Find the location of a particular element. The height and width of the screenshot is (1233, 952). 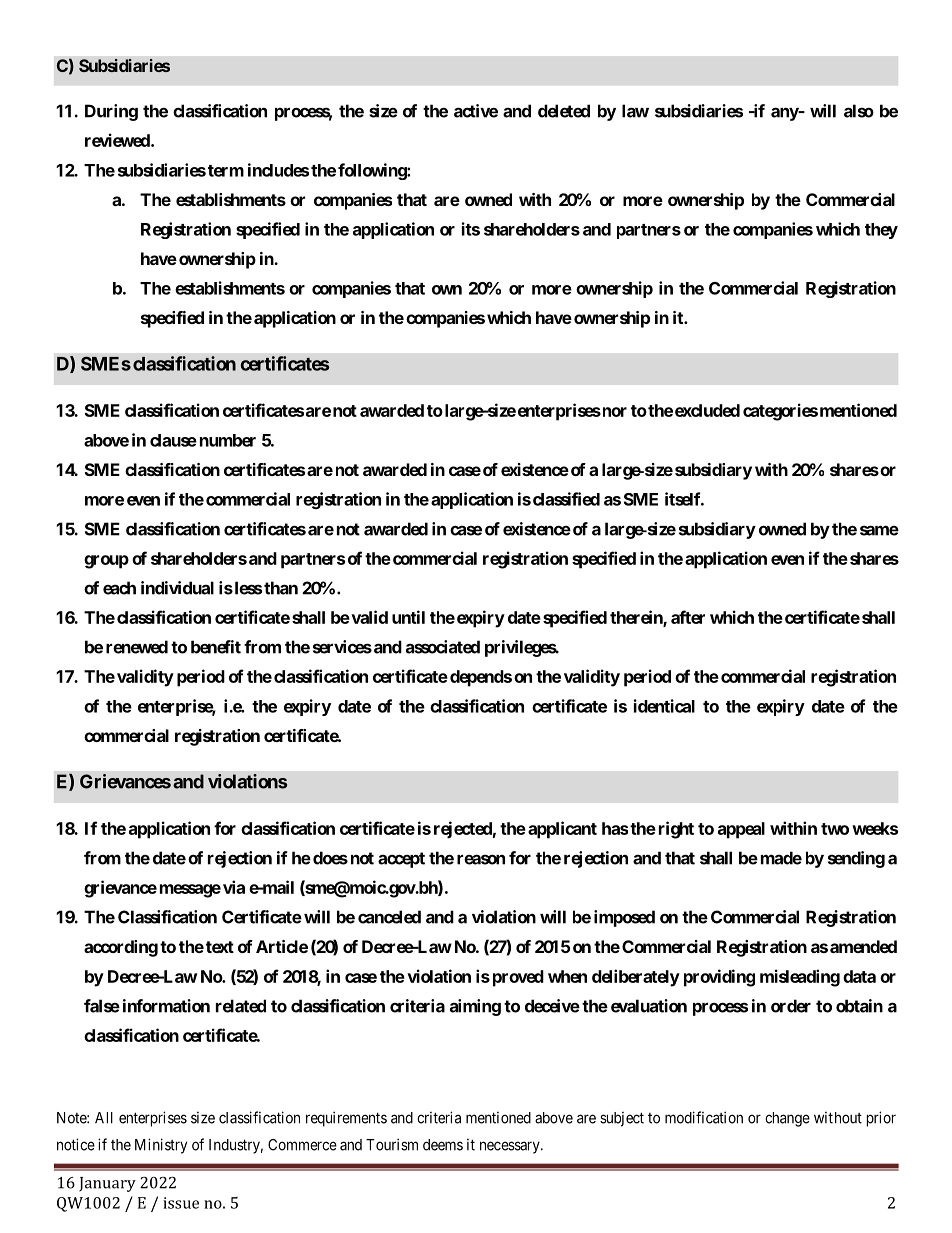

deems is located at coordinates (443, 1145).
